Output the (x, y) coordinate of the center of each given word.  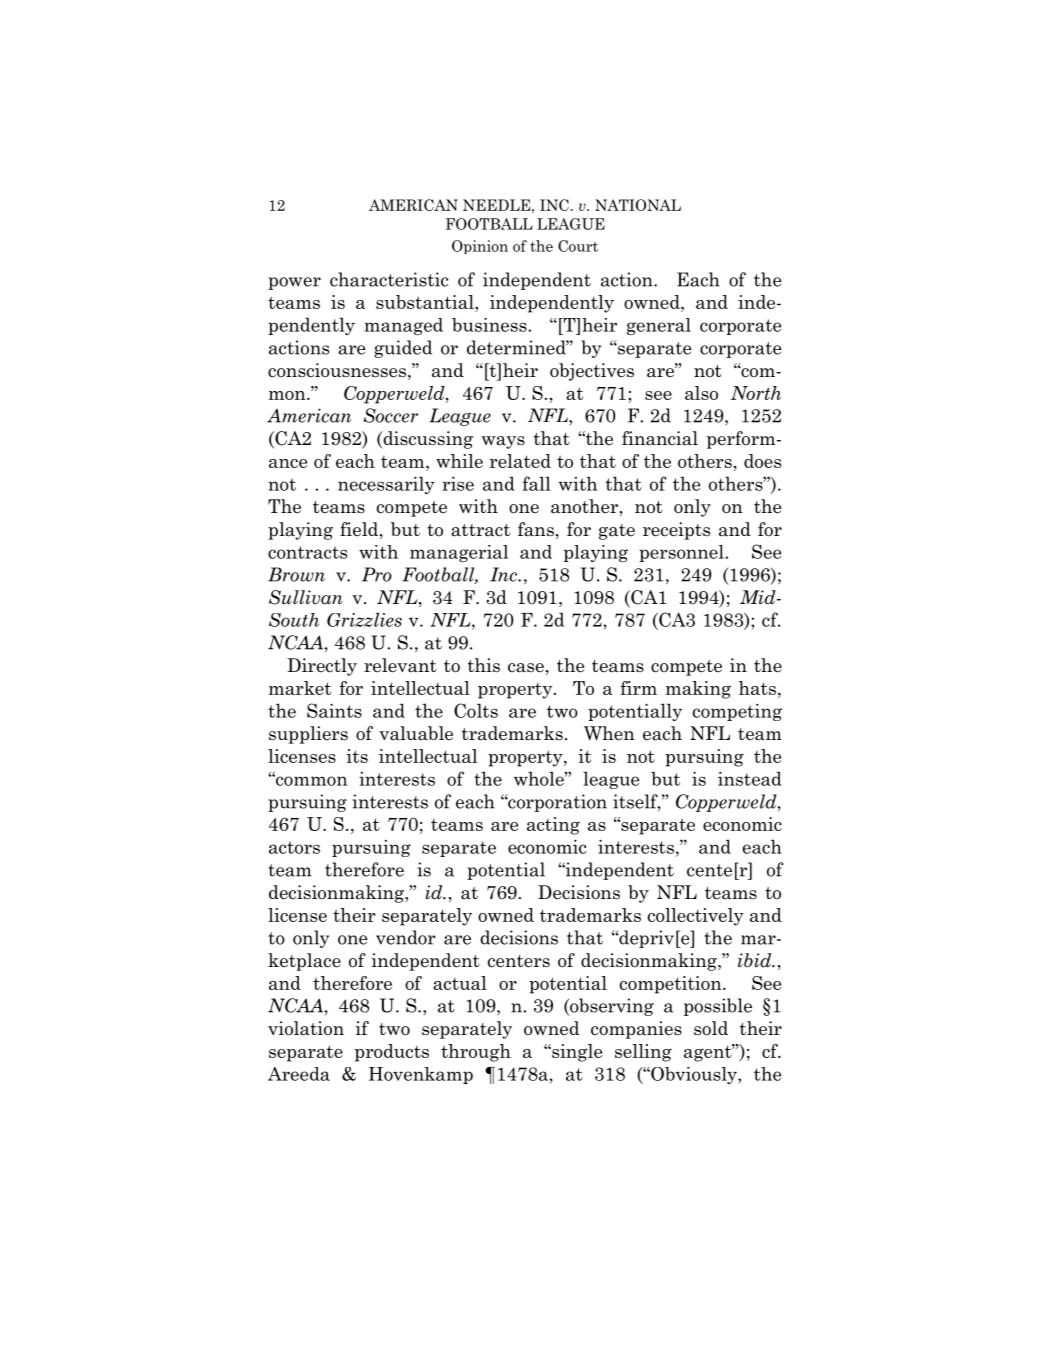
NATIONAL (638, 205)
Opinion (480, 247)
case (526, 668)
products (392, 1053)
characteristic (389, 279)
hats (757, 688)
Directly (322, 667)
